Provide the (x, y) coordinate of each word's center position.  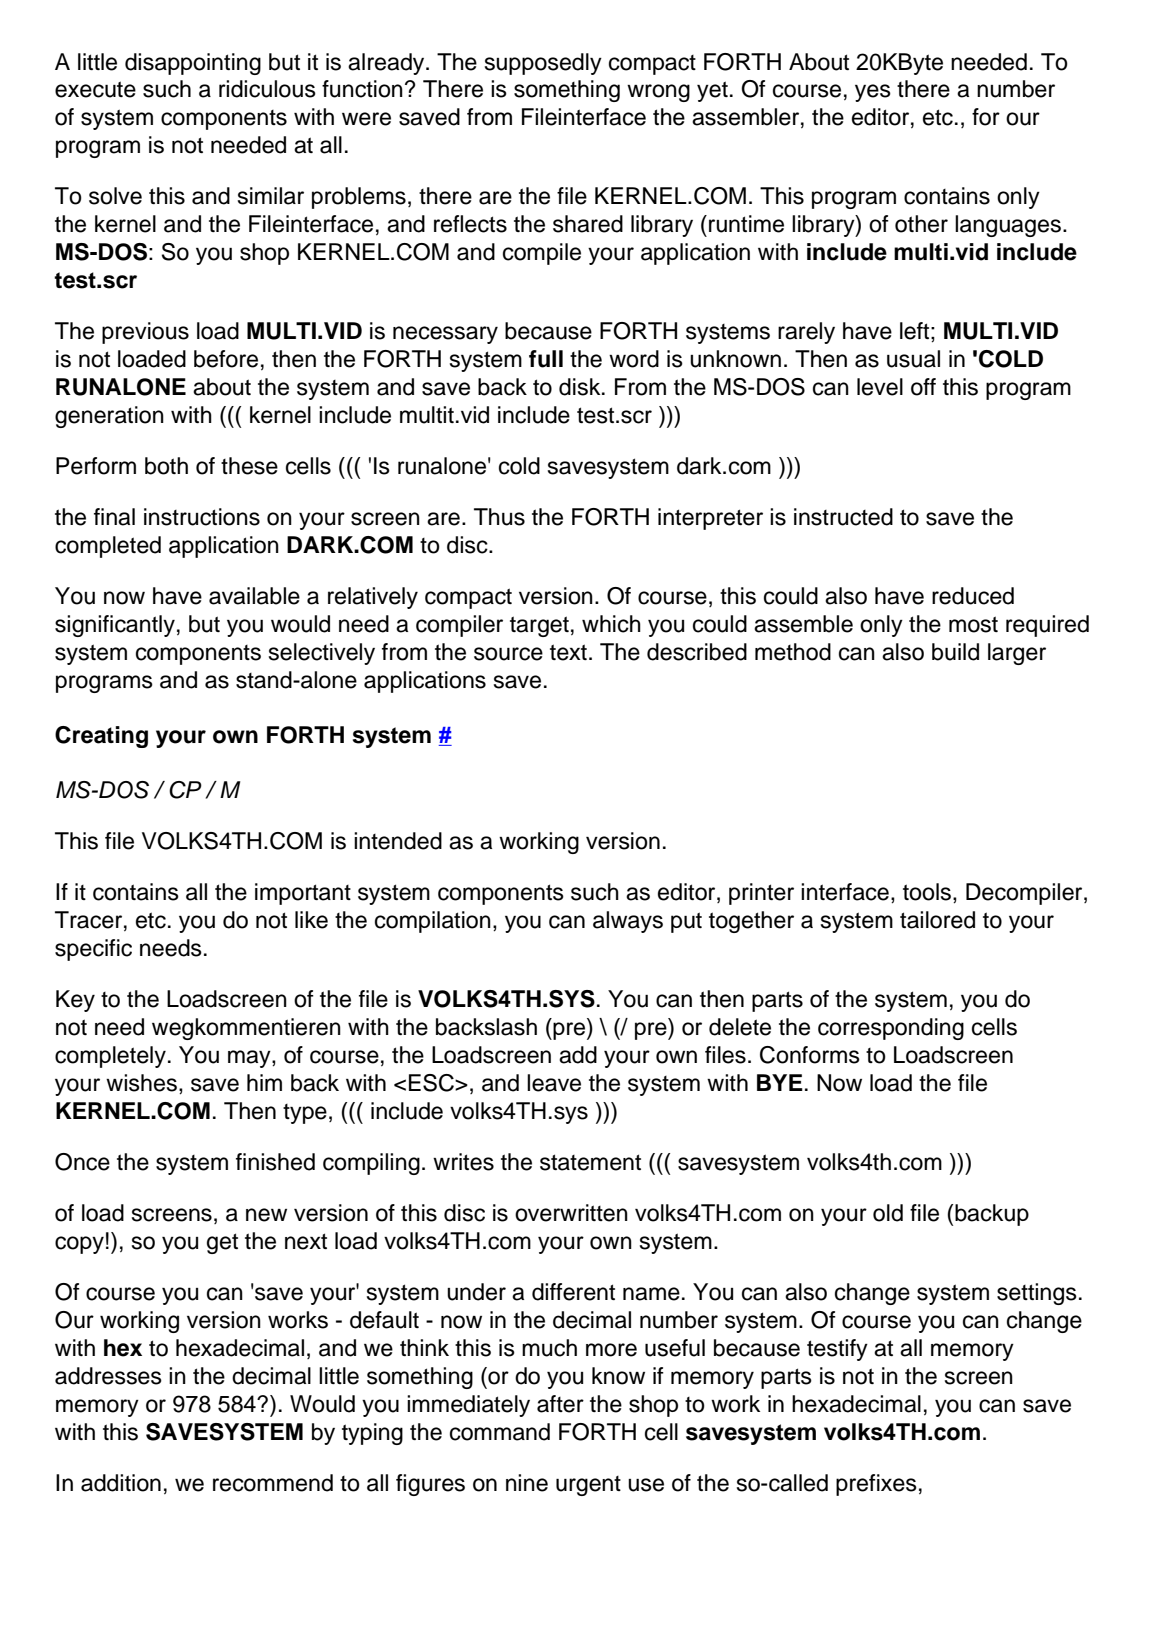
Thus (499, 517)
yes (873, 93)
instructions (202, 517)
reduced (973, 596)
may (250, 1059)
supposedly (543, 64)
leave (554, 1083)
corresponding (891, 1029)
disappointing (193, 64)
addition (121, 1483)
